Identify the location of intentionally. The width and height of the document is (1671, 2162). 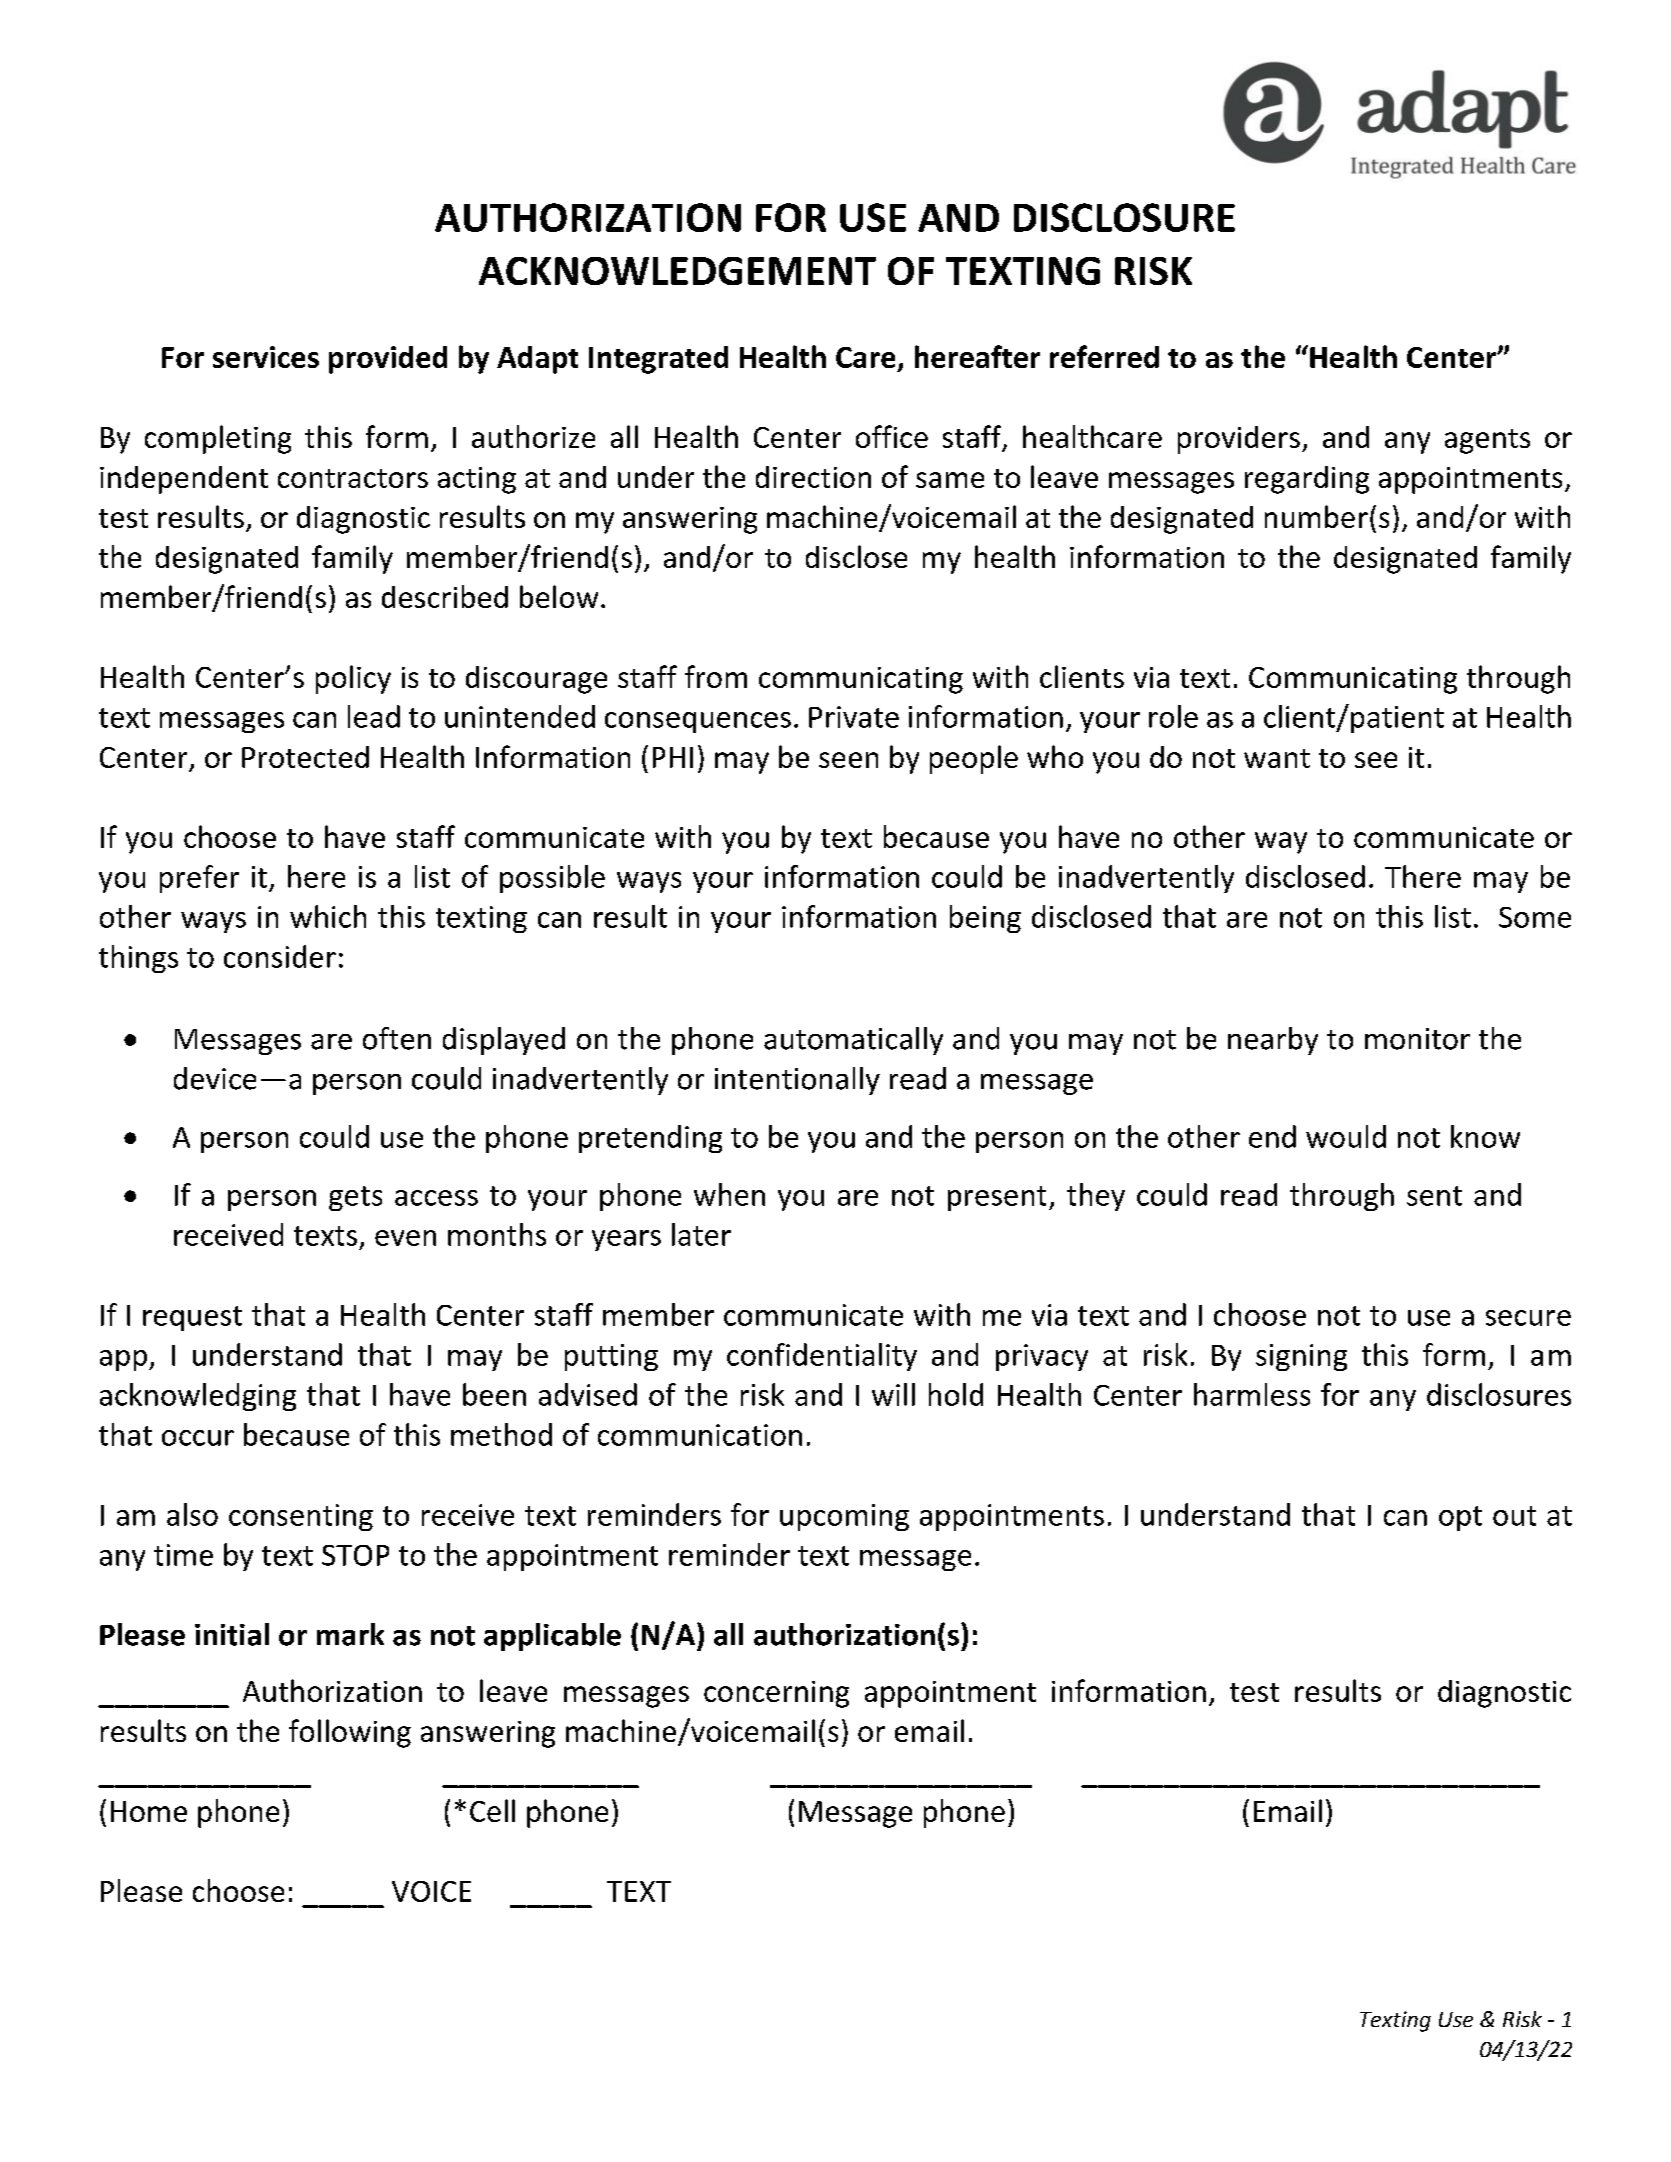
(797, 1081).
